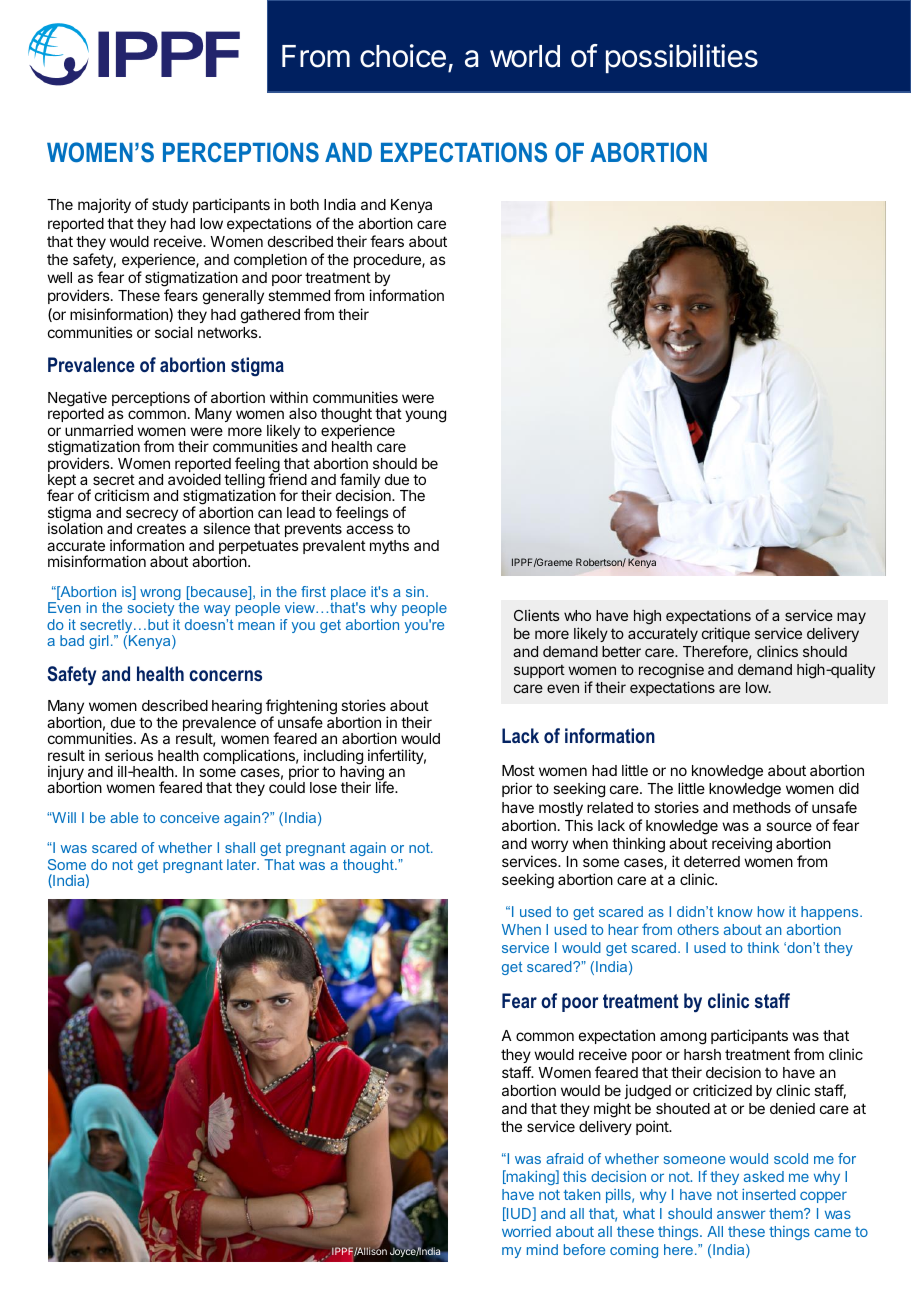 The height and width of the screenshot is (1316, 911). Describe the element at coordinates (403, 56) in the screenshot. I see `choice` at that location.
